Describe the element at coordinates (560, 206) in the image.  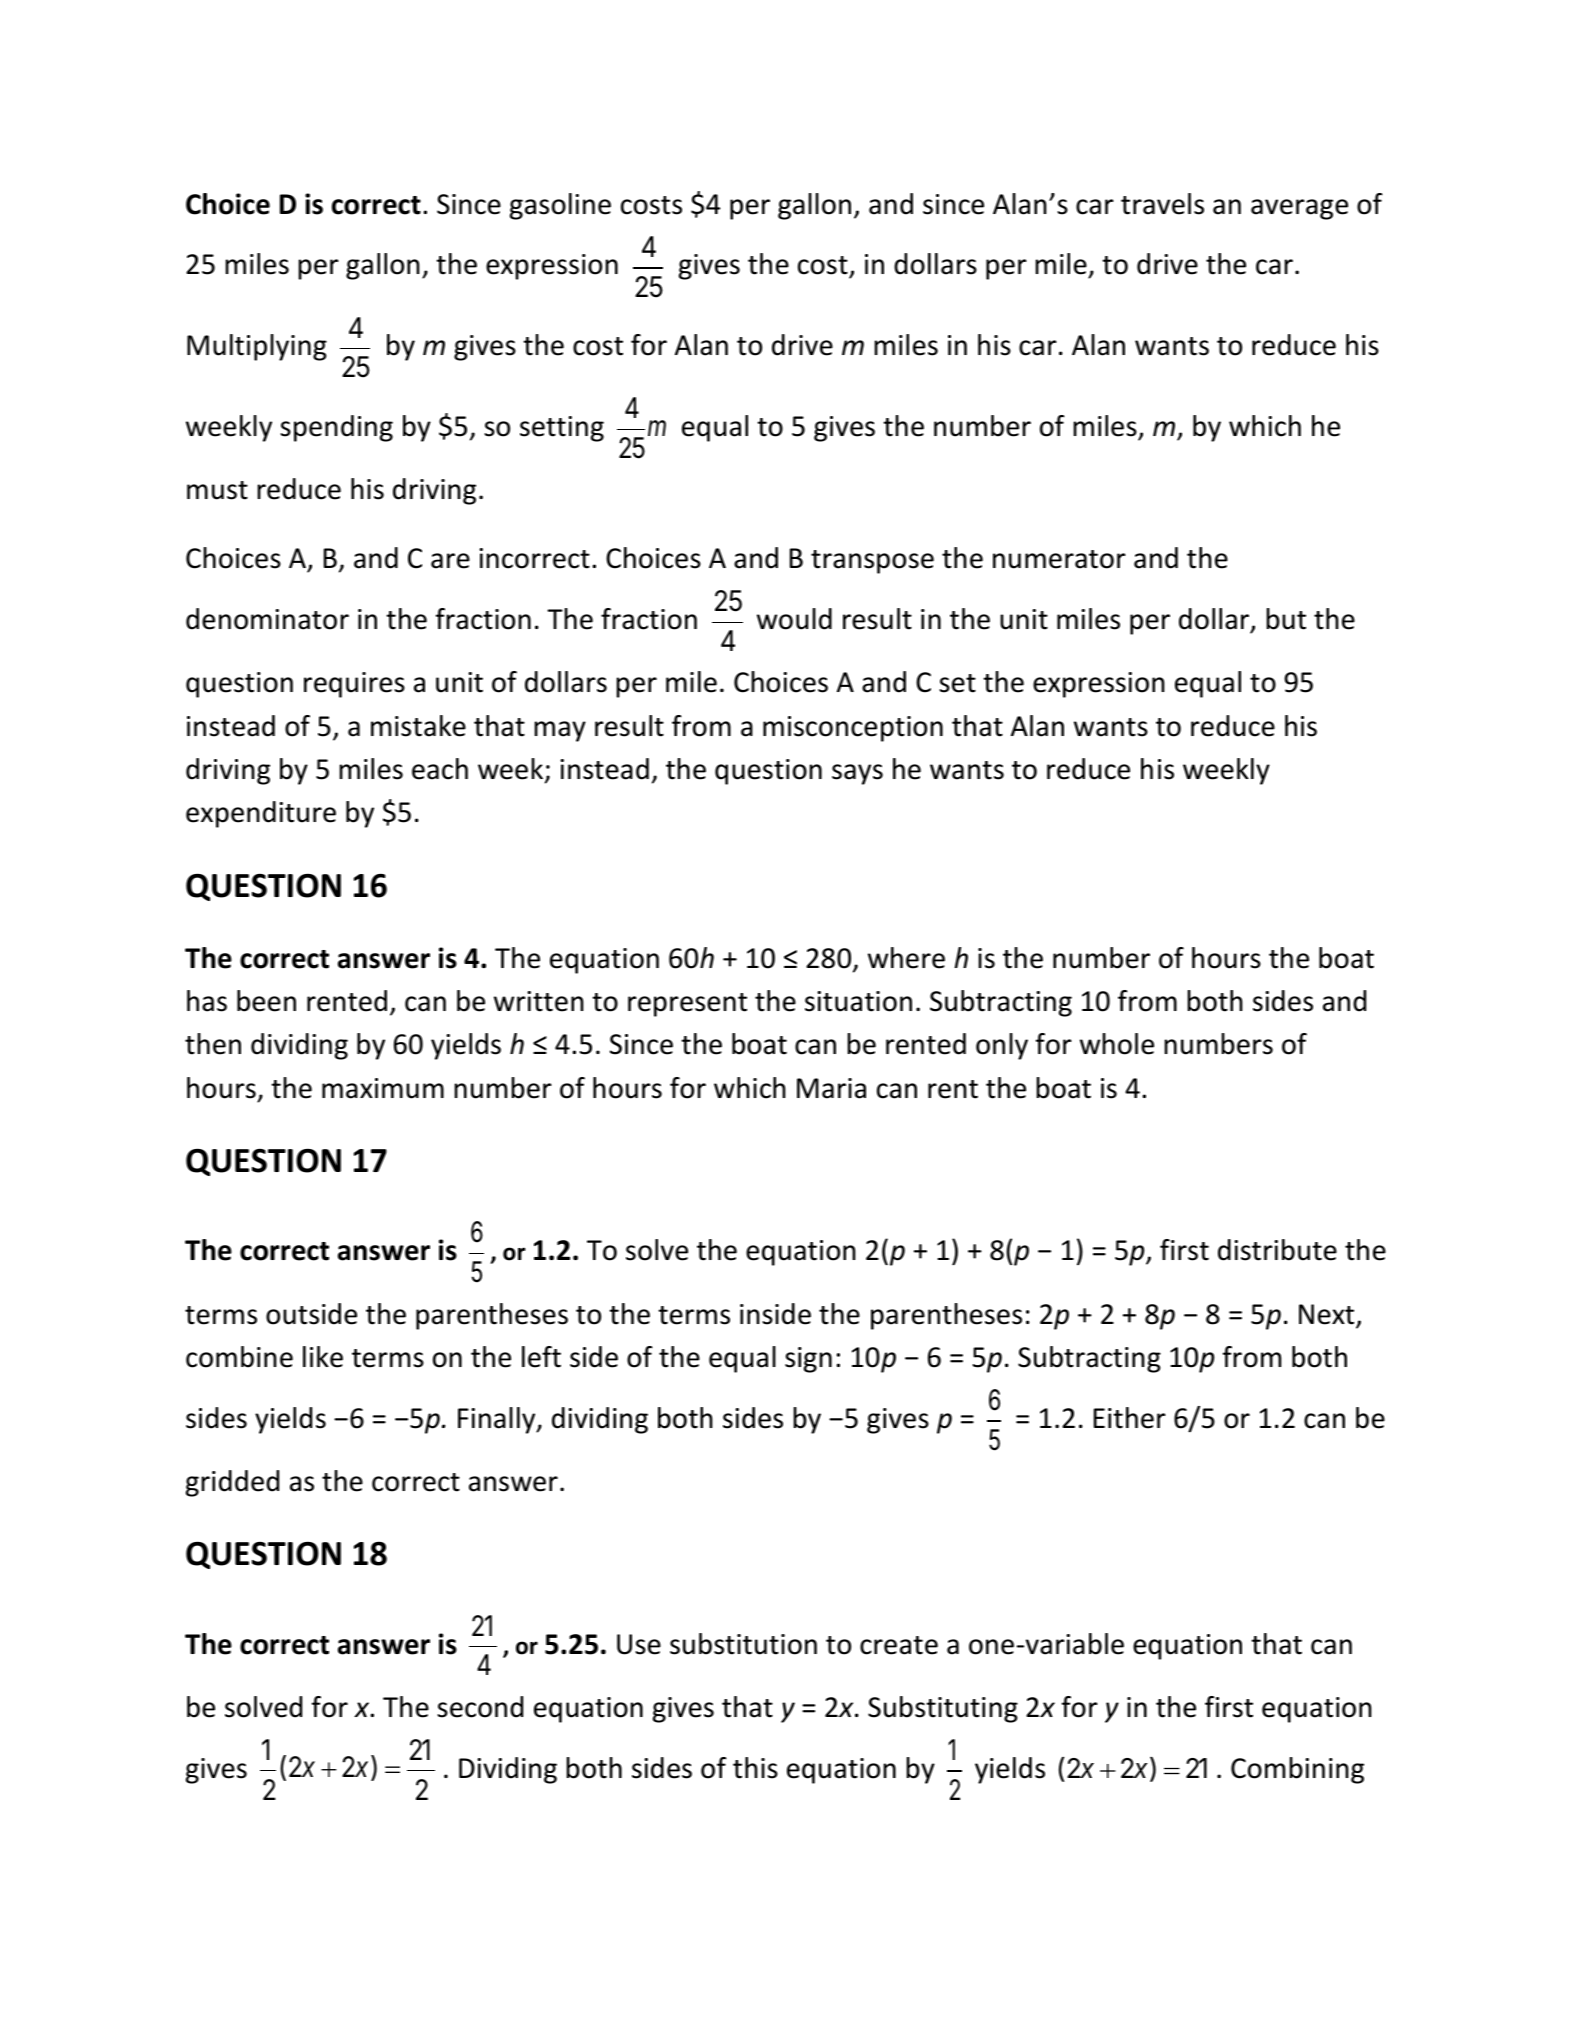
I see `gasoline` at that location.
